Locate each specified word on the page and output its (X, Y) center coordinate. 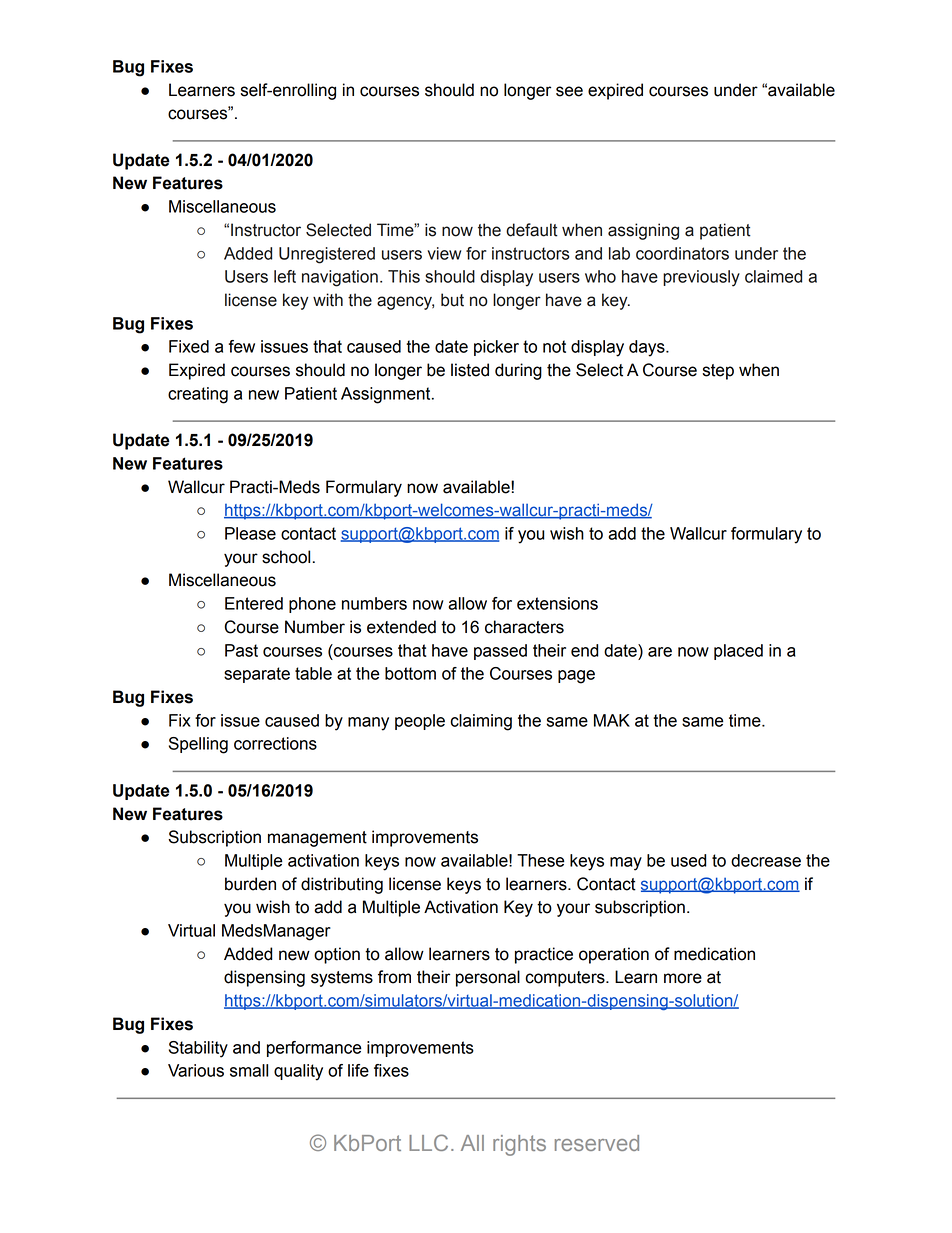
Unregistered (327, 255)
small (249, 1070)
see (569, 91)
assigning (643, 231)
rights (519, 1145)
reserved (597, 1143)
